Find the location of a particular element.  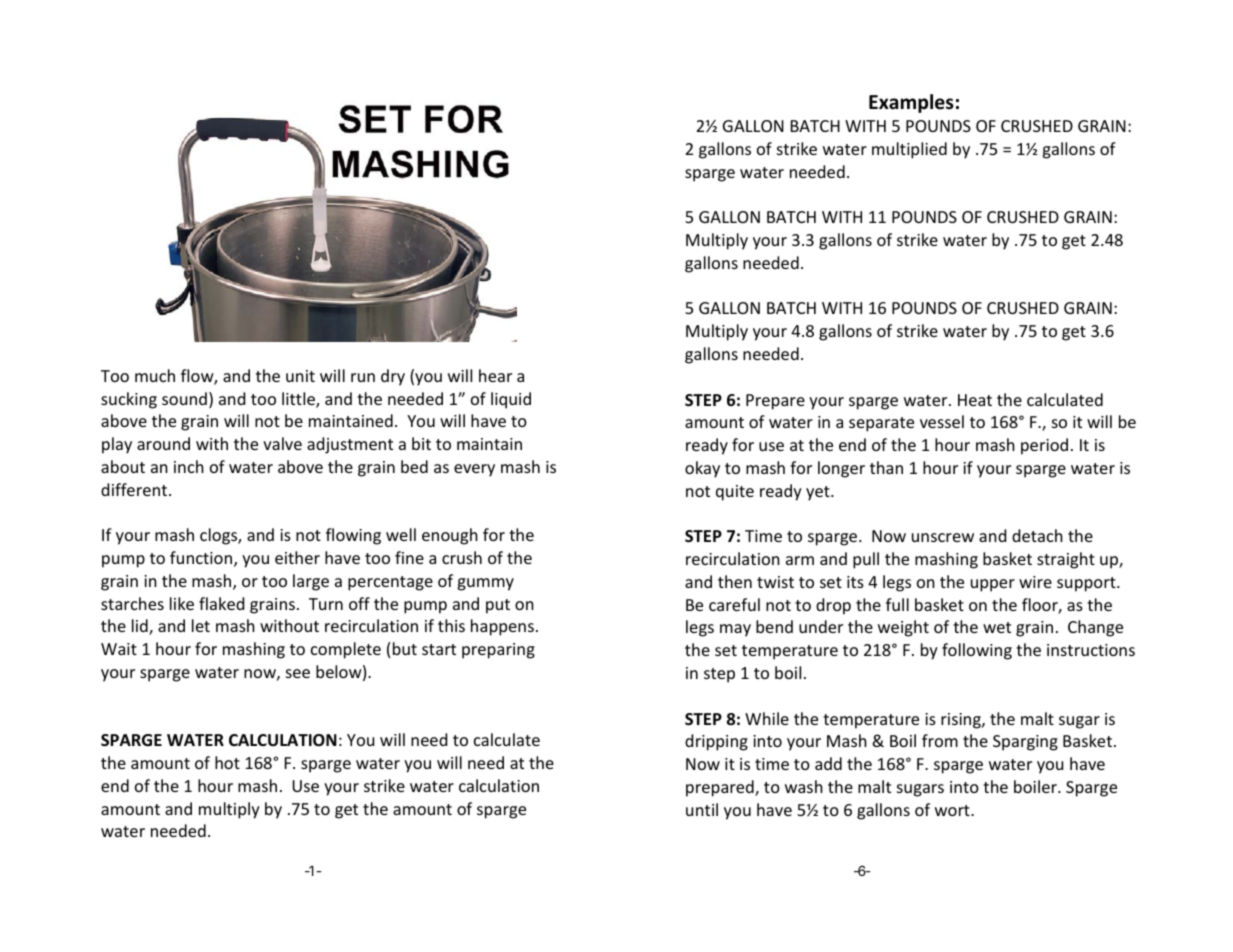

Heat is located at coordinates (975, 400).
